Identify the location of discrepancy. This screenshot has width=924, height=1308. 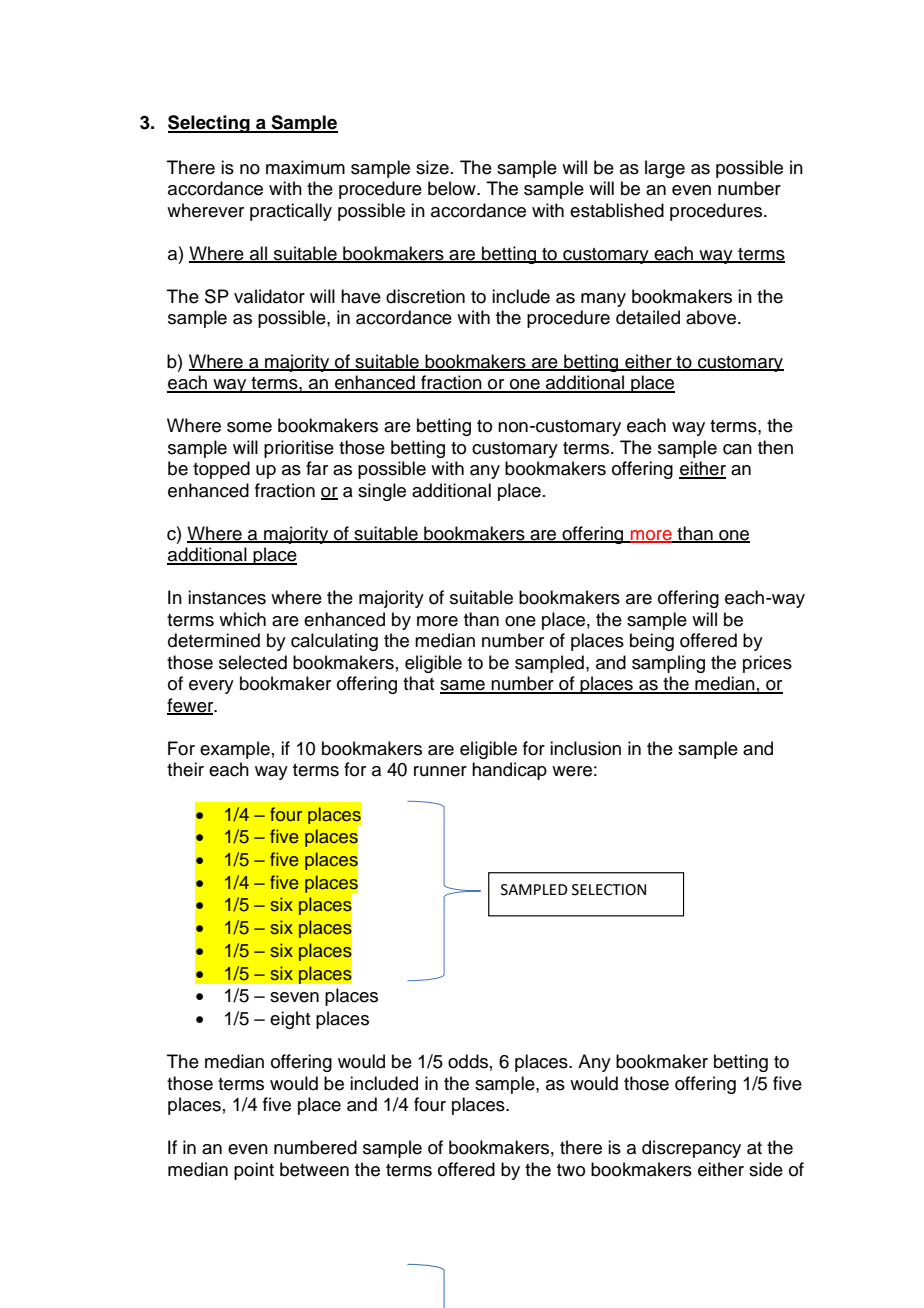
(691, 1149).
